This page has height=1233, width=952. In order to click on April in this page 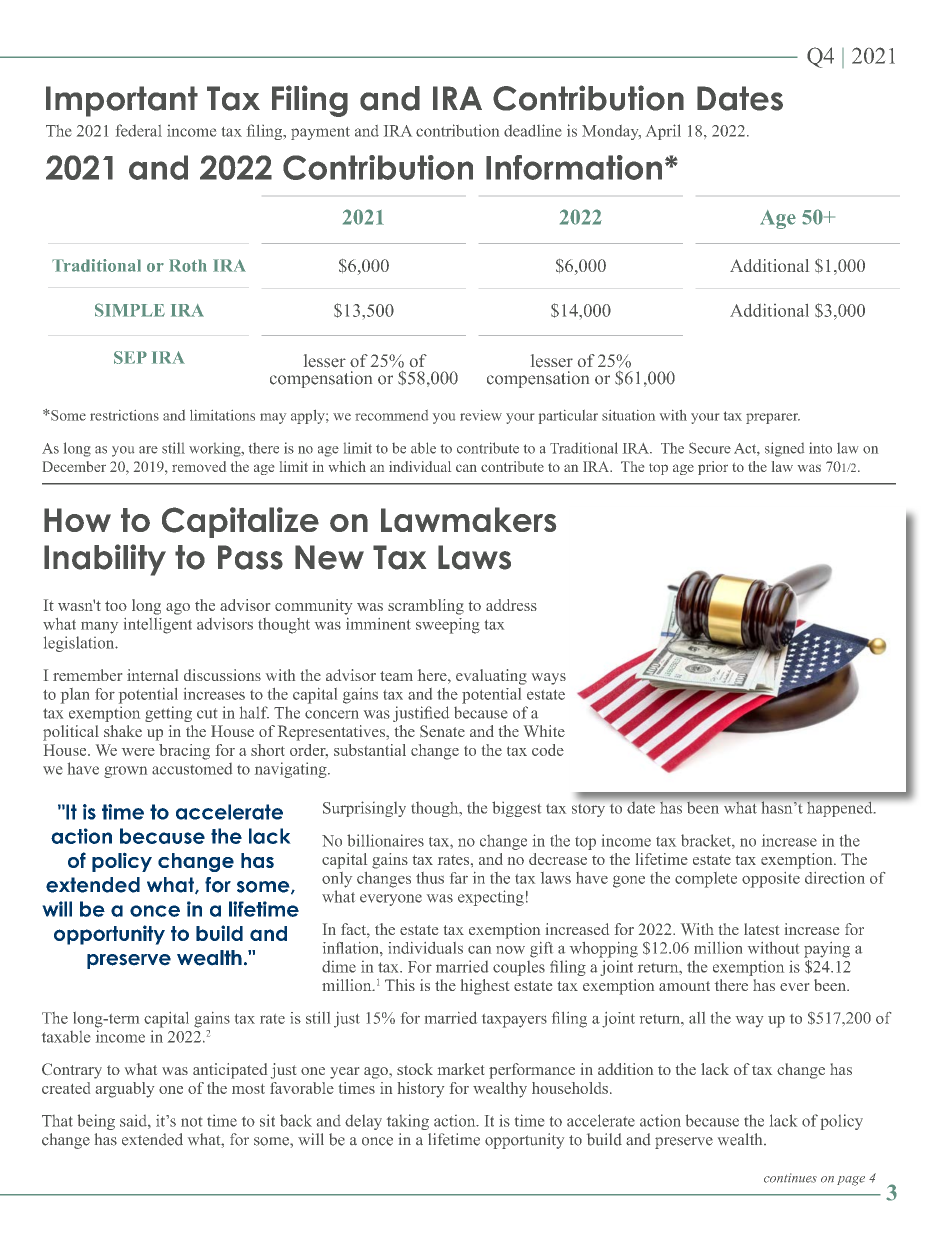, I will do `click(663, 132)`.
